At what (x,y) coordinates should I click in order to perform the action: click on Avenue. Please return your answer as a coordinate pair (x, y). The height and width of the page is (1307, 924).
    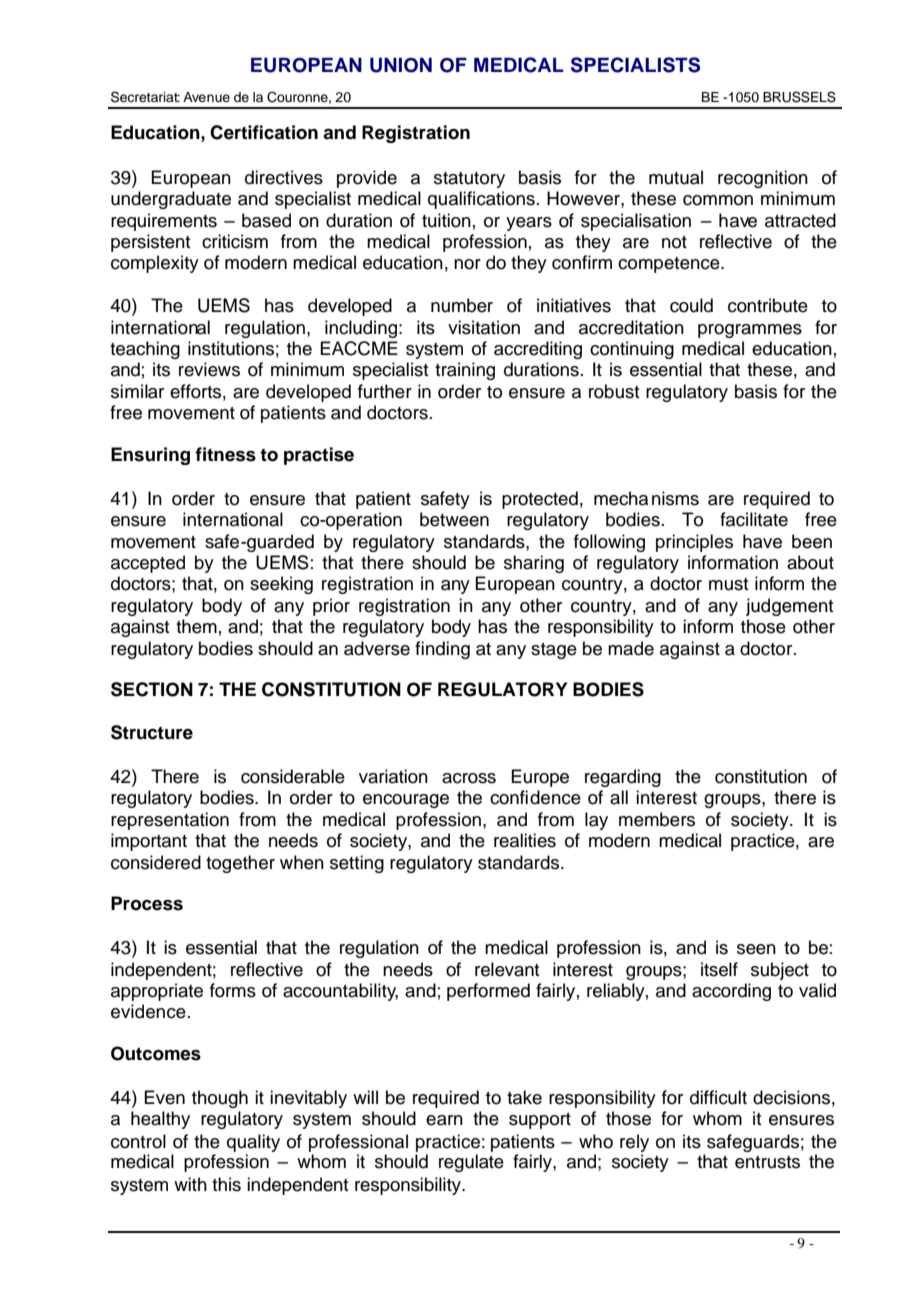
    Looking at the image, I should click on (206, 97).
